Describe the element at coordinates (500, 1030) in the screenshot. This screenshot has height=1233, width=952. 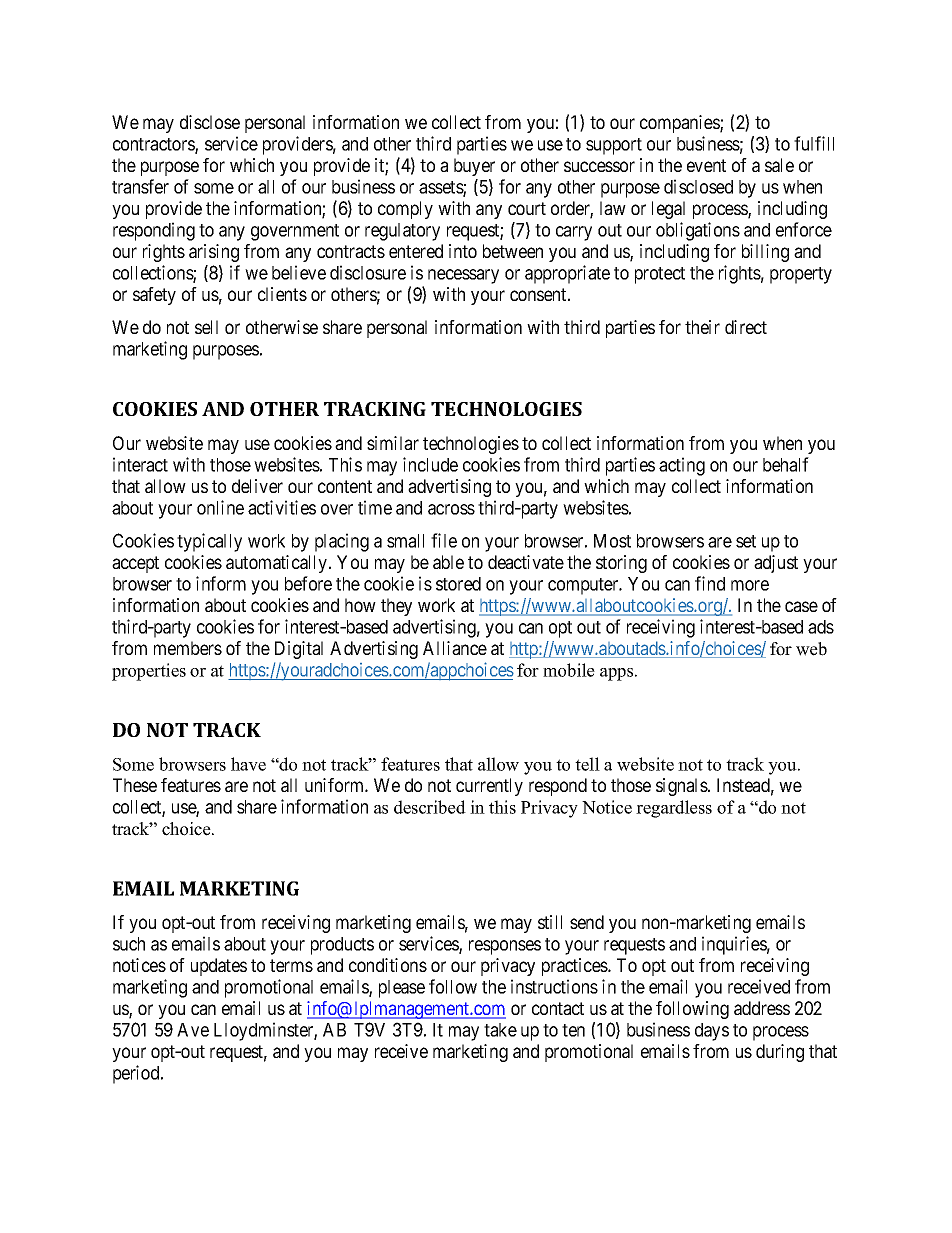
I see `take` at that location.
